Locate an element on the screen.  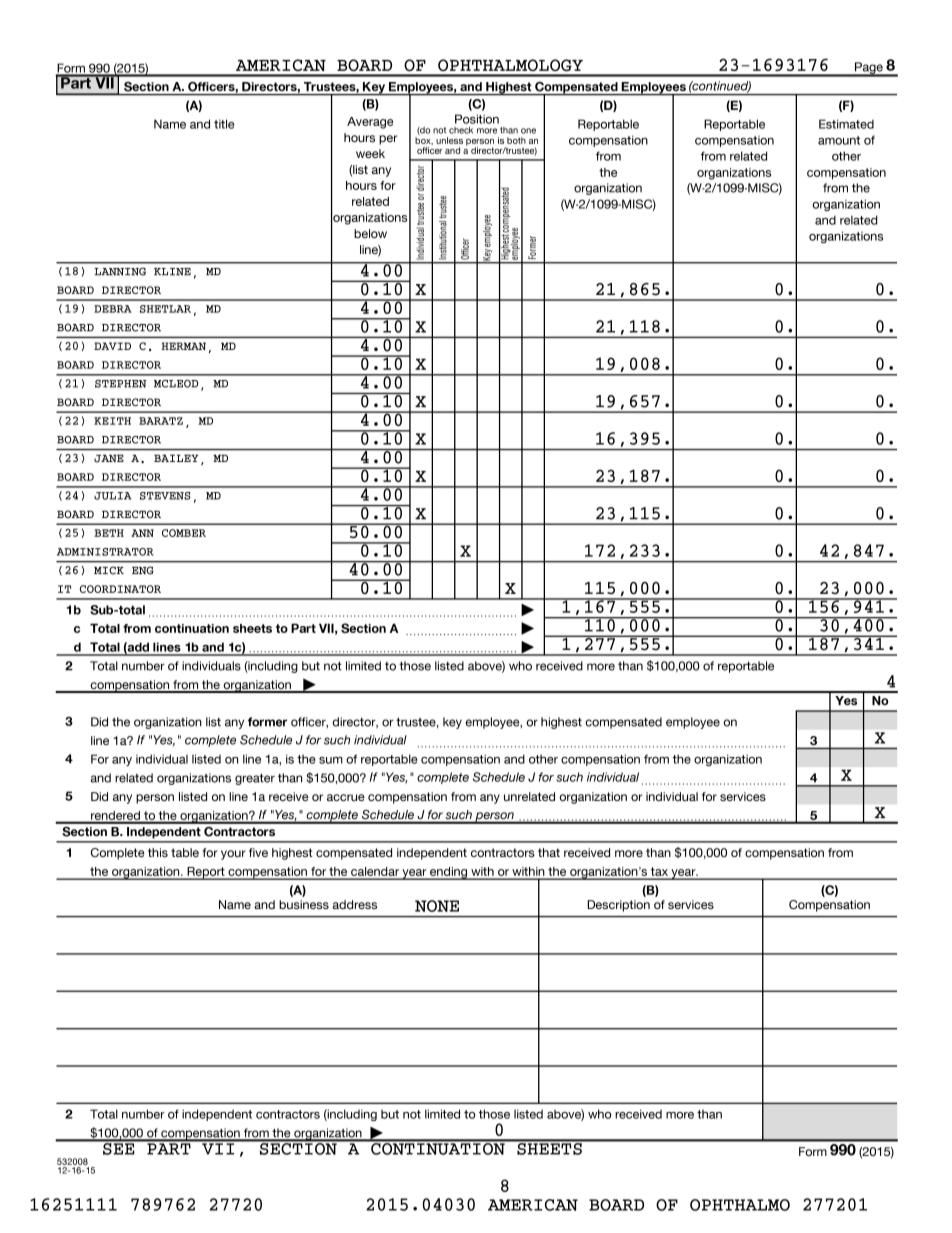
Position is located at coordinates (477, 119).
